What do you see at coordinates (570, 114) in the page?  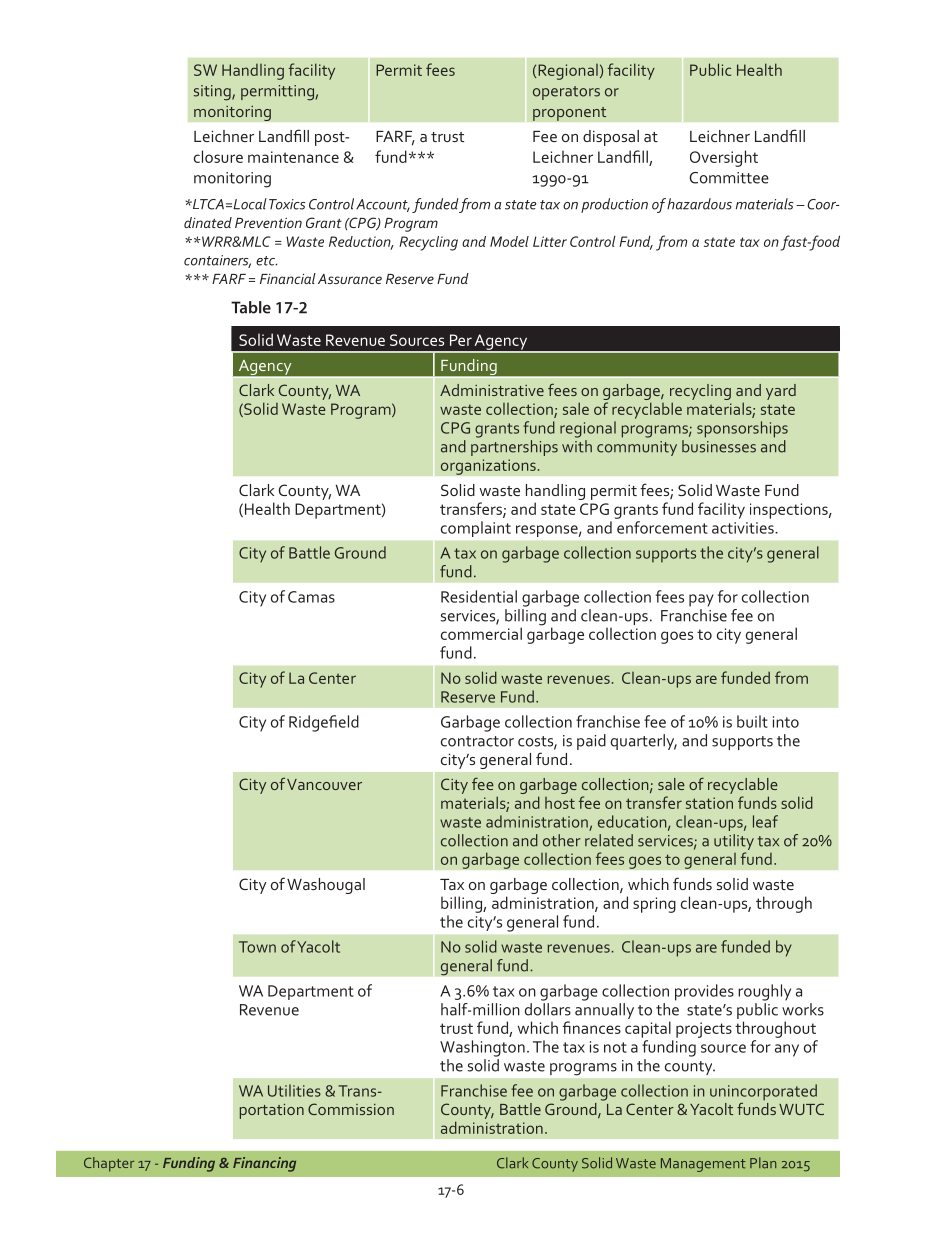 I see `proponent` at bounding box center [570, 114].
